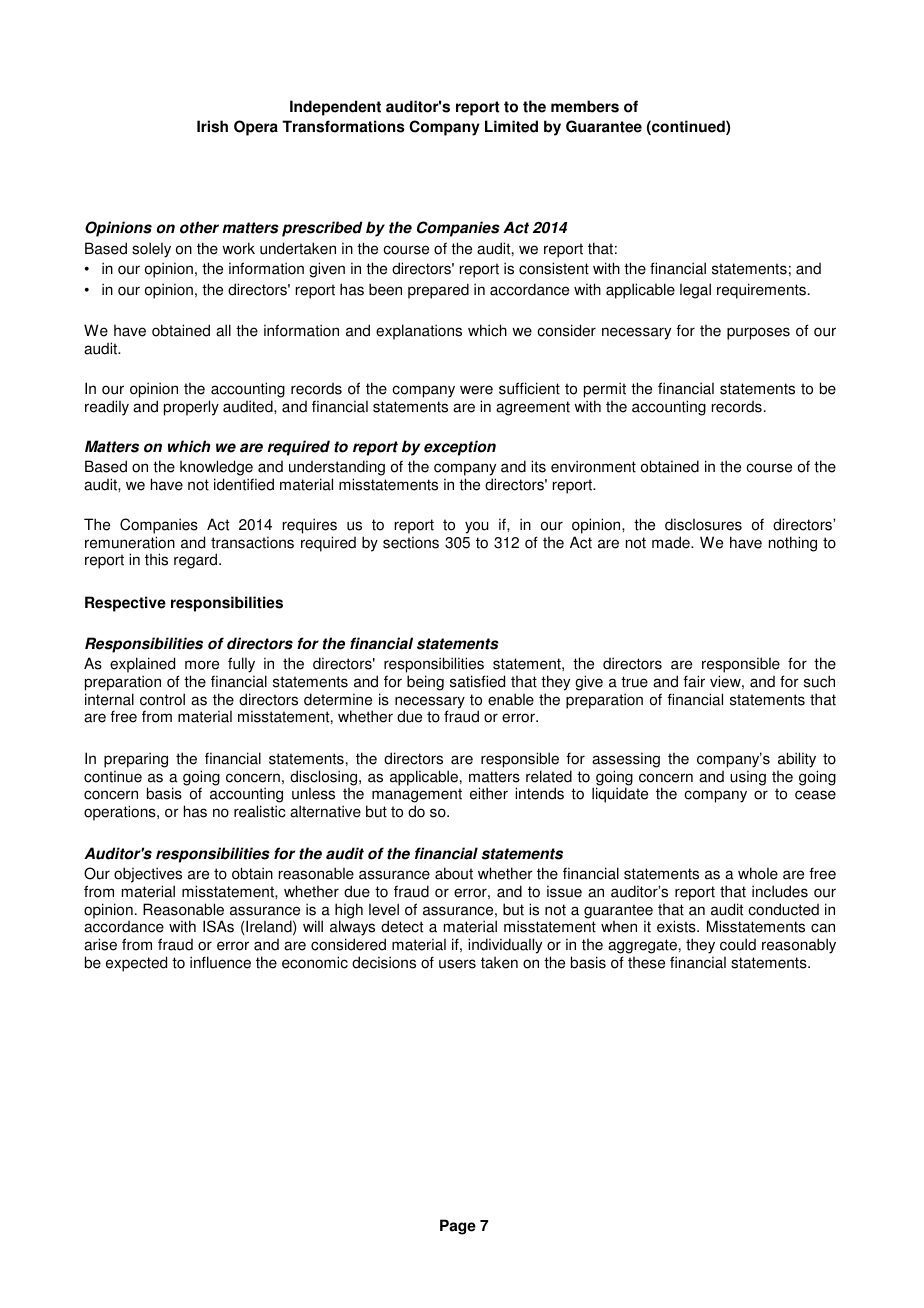 This screenshot has width=924, height=1308. What do you see at coordinates (477, 681) in the screenshot?
I see `satisfied` at bounding box center [477, 681].
